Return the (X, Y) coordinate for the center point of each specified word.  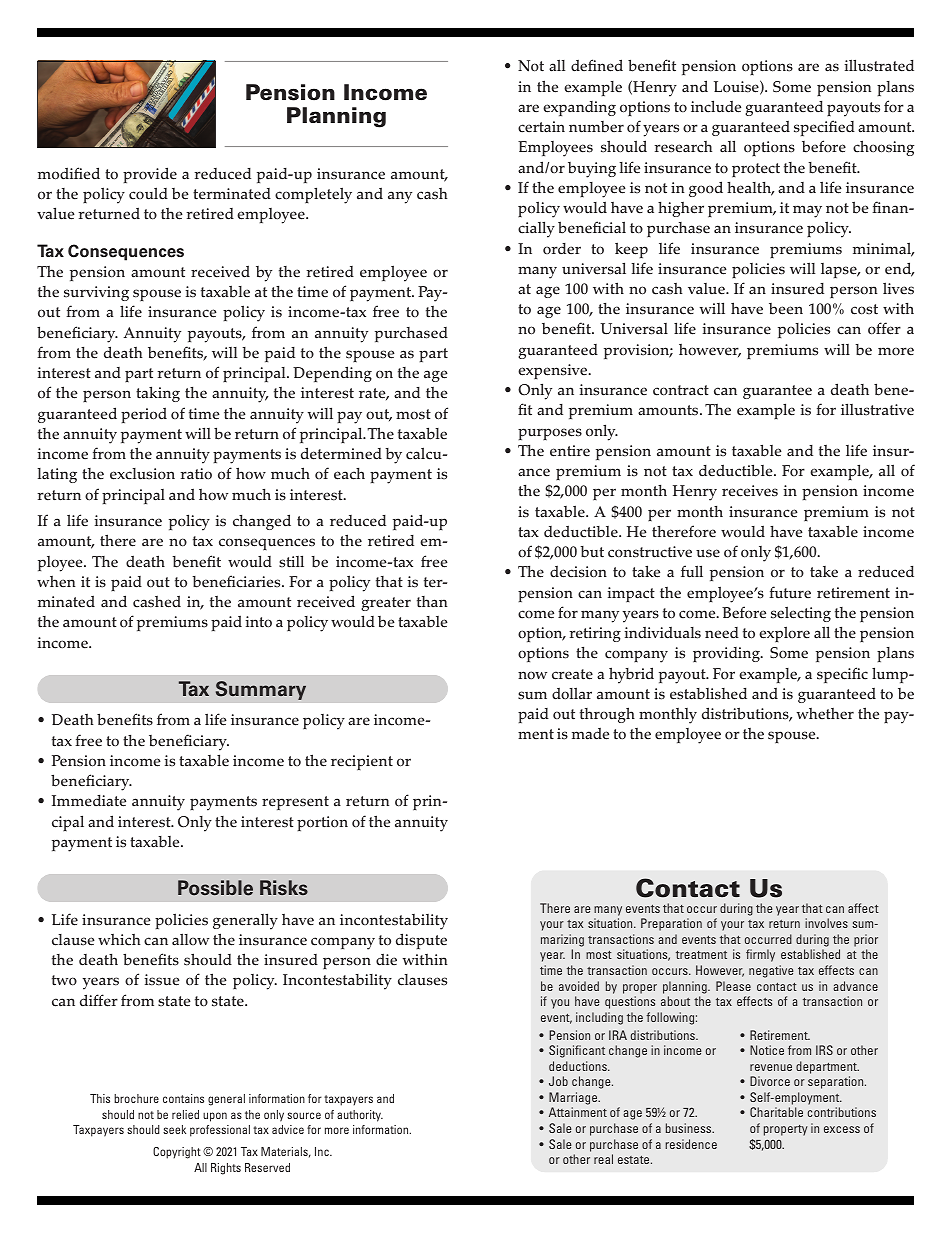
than (432, 602)
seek (174, 1129)
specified (824, 128)
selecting (801, 614)
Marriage (574, 1098)
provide (150, 175)
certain (541, 127)
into (258, 622)
